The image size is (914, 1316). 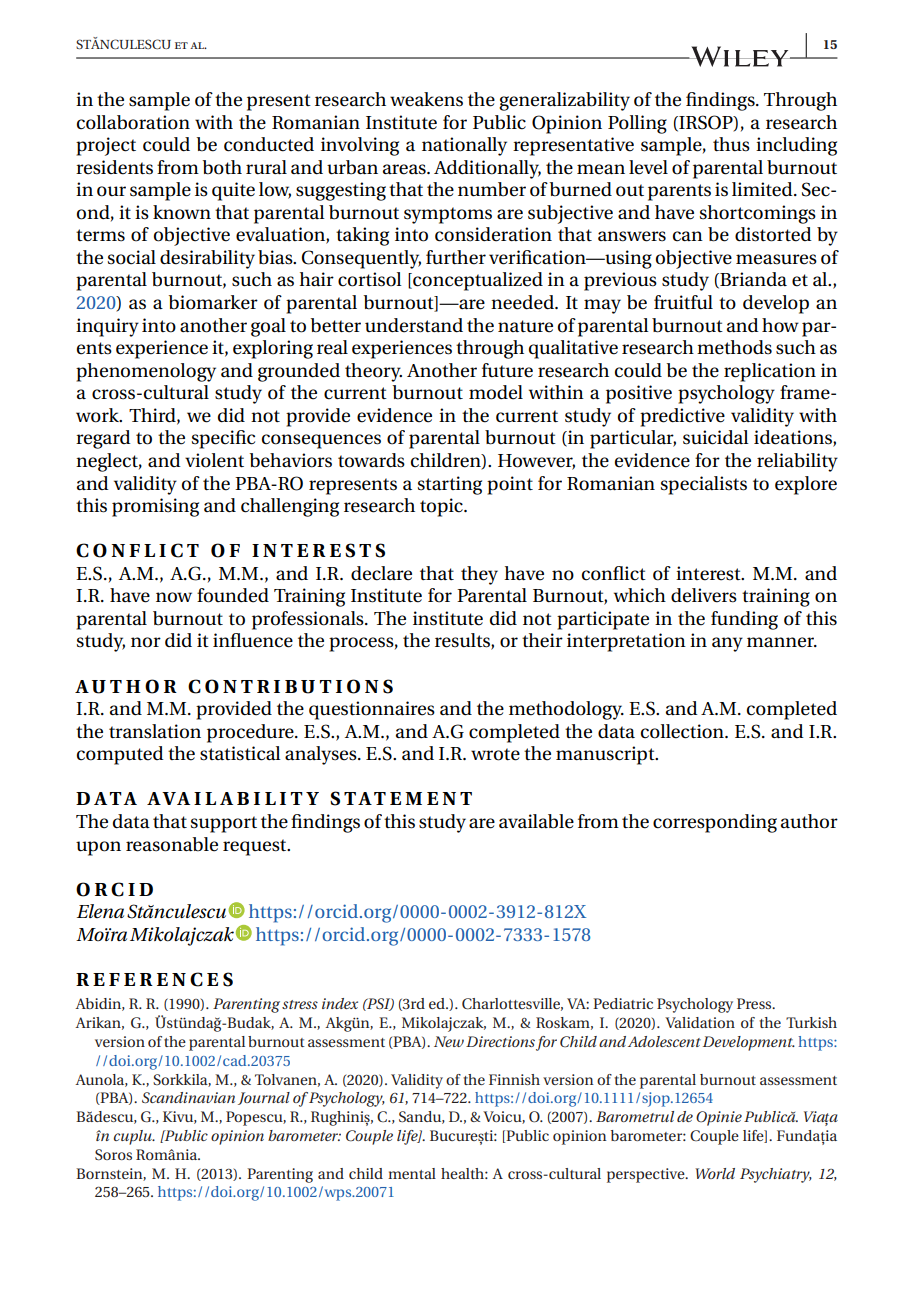 What do you see at coordinates (770, 372) in the image?
I see `replication` at bounding box center [770, 372].
